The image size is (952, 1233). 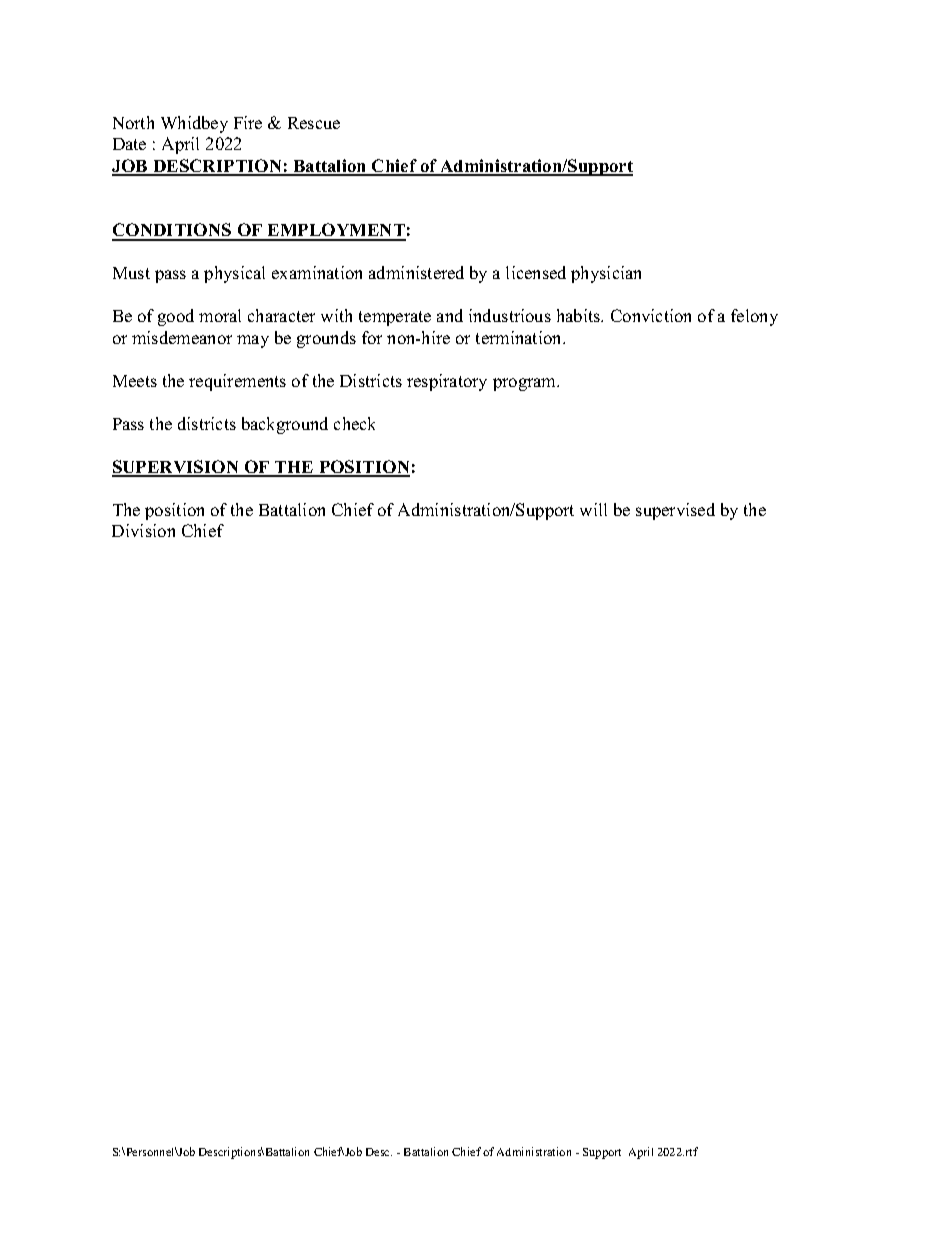 What do you see at coordinates (173, 231) in the image?
I see `CONDITIONS` at bounding box center [173, 231].
